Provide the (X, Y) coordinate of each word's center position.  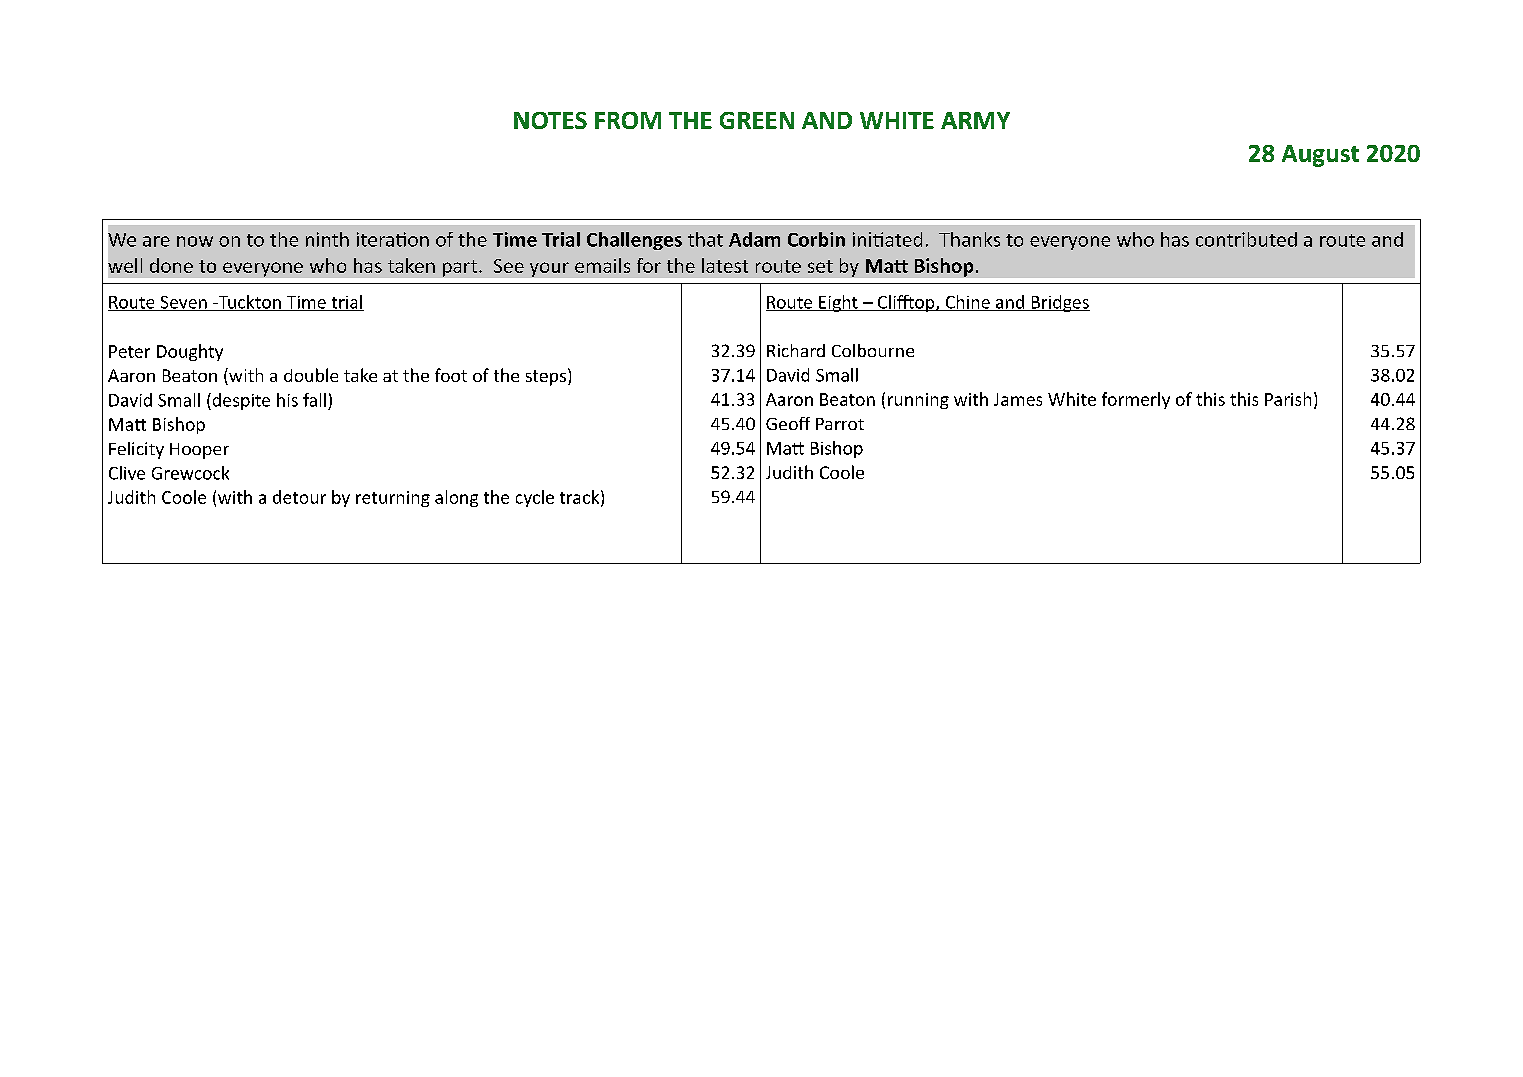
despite (240, 401)
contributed (1246, 239)
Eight (838, 303)
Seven (183, 303)
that (705, 239)
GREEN (757, 120)
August (1320, 156)
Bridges (1059, 303)
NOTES (550, 120)
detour (299, 497)
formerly (1136, 400)
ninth (327, 239)
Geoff (788, 423)
